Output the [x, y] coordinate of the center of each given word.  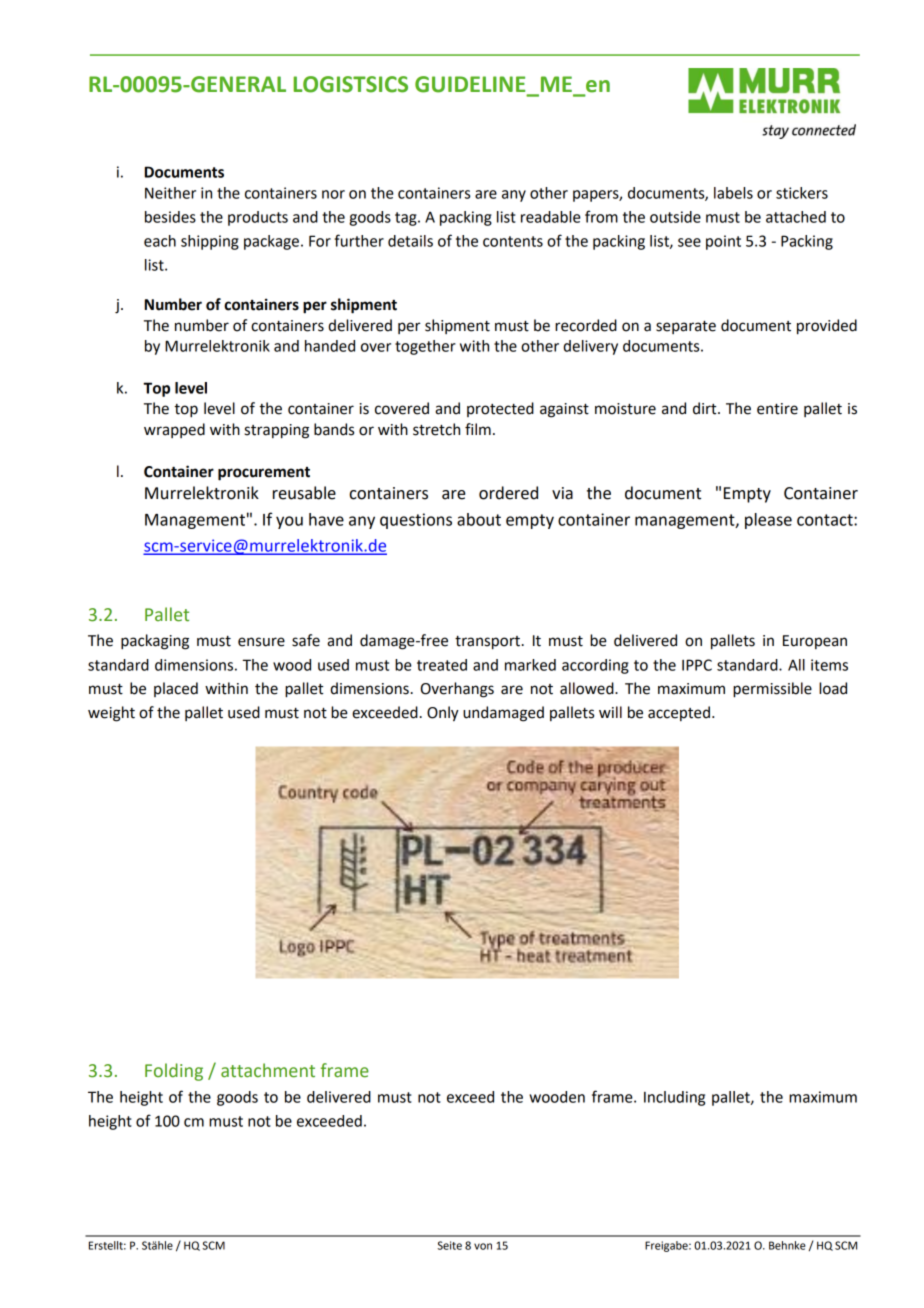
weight [111, 714]
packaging [155, 642]
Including [674, 1098]
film [478, 429]
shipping [210, 242]
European [815, 642]
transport [487, 643]
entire [777, 409]
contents [513, 241]
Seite [449, 1245]
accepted [679, 713]
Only [443, 714]
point [723, 242]
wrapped [174, 430]
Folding [174, 1072]
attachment [268, 1070]
